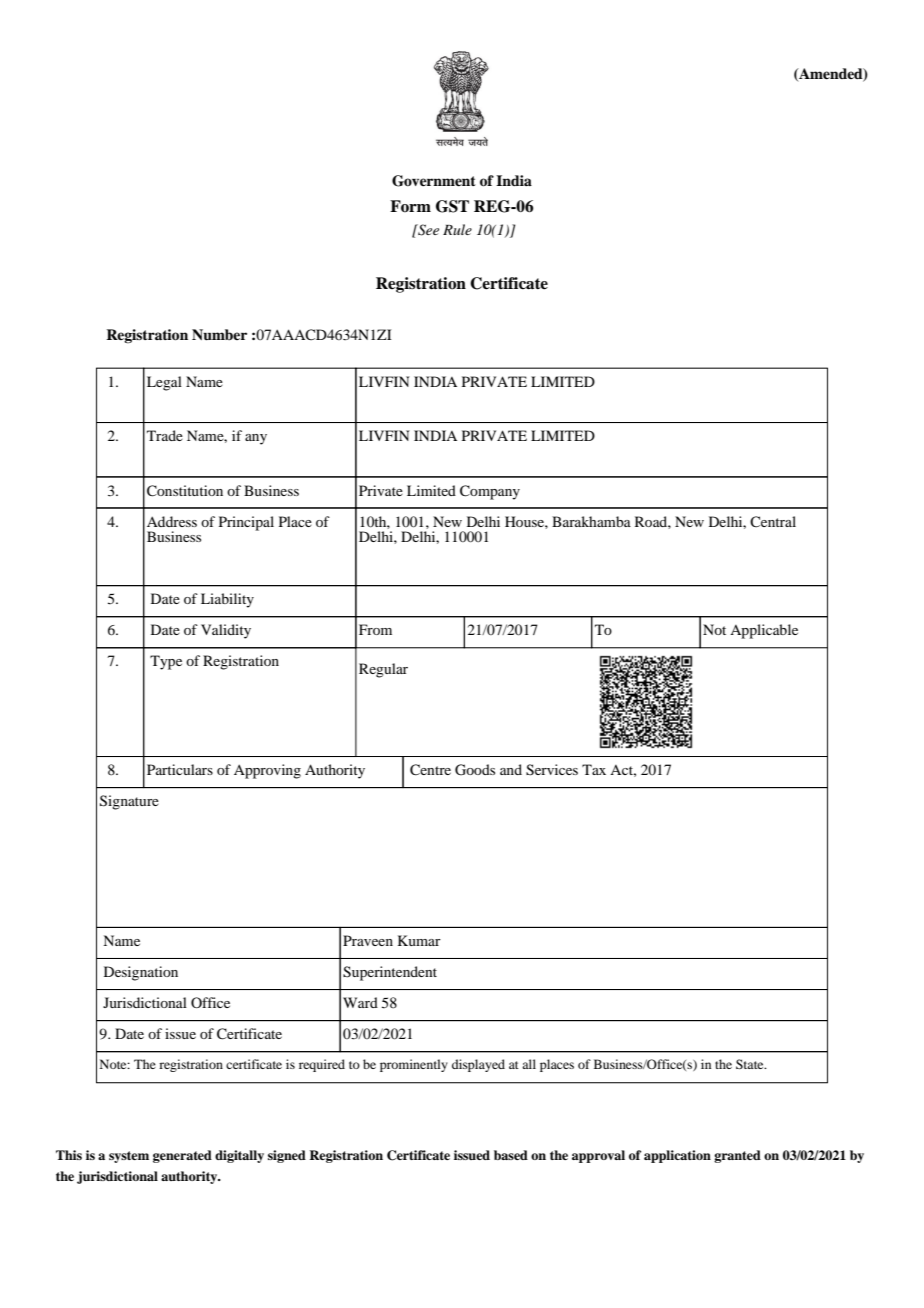 This image has height=1308, width=924. What do you see at coordinates (764, 631) in the image?
I see `Applicable` at bounding box center [764, 631].
